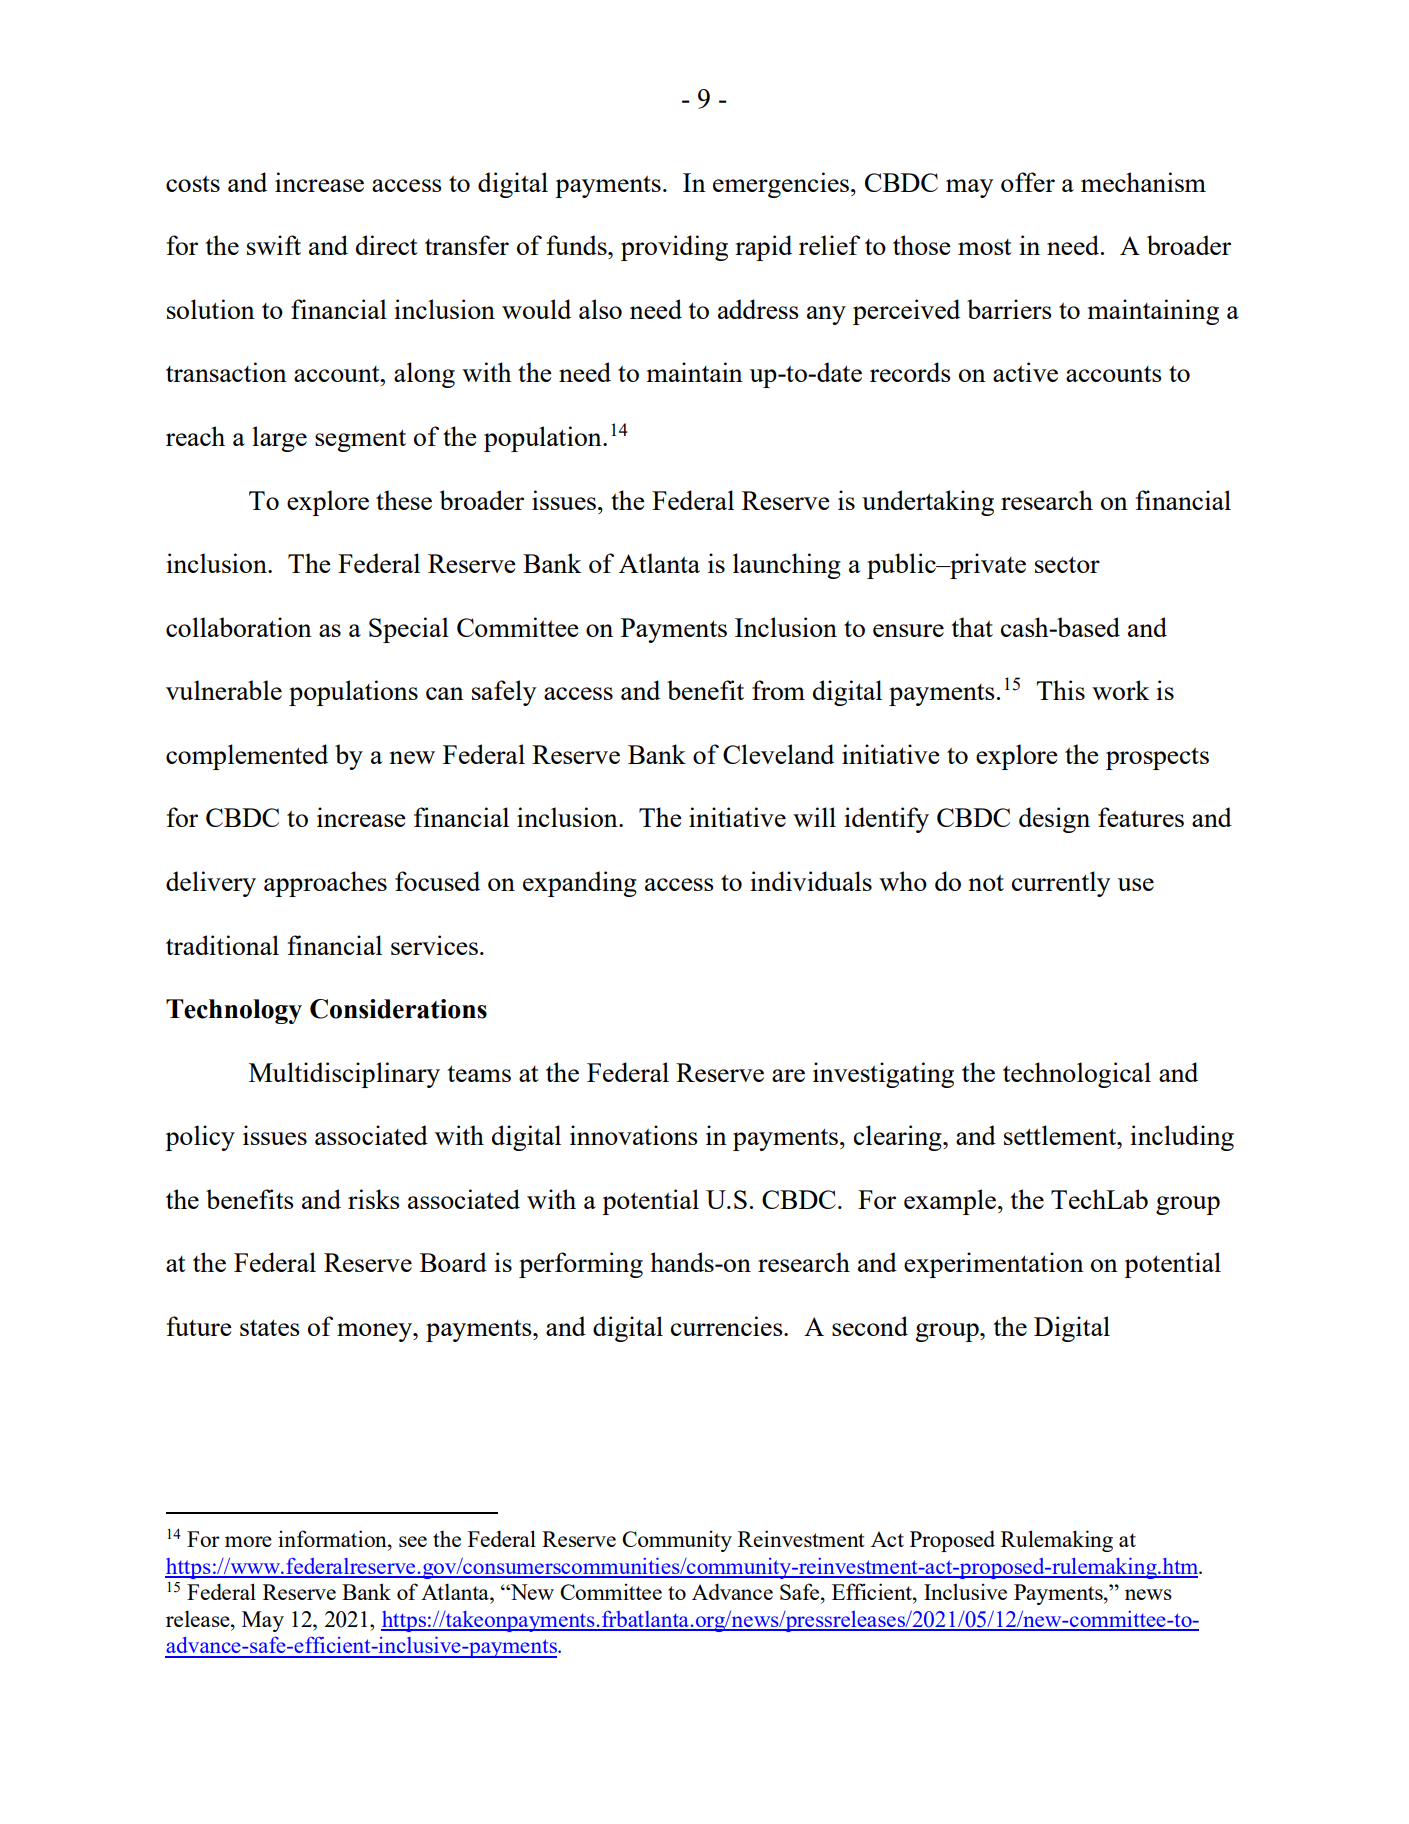 The image size is (1409, 1824). Describe the element at coordinates (870, 1326) in the image. I see `second` at that location.
